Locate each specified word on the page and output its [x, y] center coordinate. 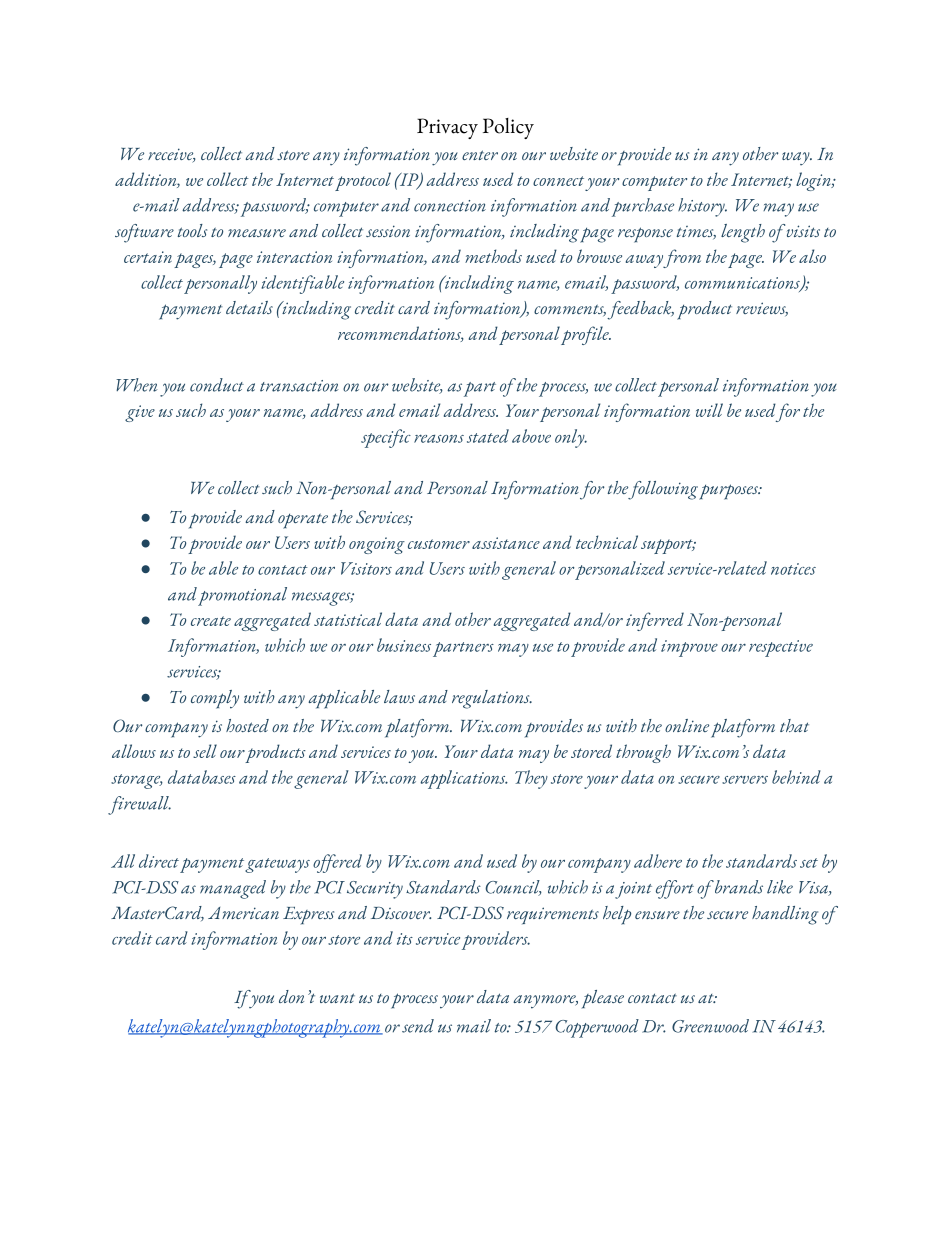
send [418, 1026]
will [709, 410]
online [687, 725]
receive [172, 155]
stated [488, 436]
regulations [492, 699]
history [702, 207]
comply [215, 699]
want [337, 998]
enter [480, 155]
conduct [217, 385]
